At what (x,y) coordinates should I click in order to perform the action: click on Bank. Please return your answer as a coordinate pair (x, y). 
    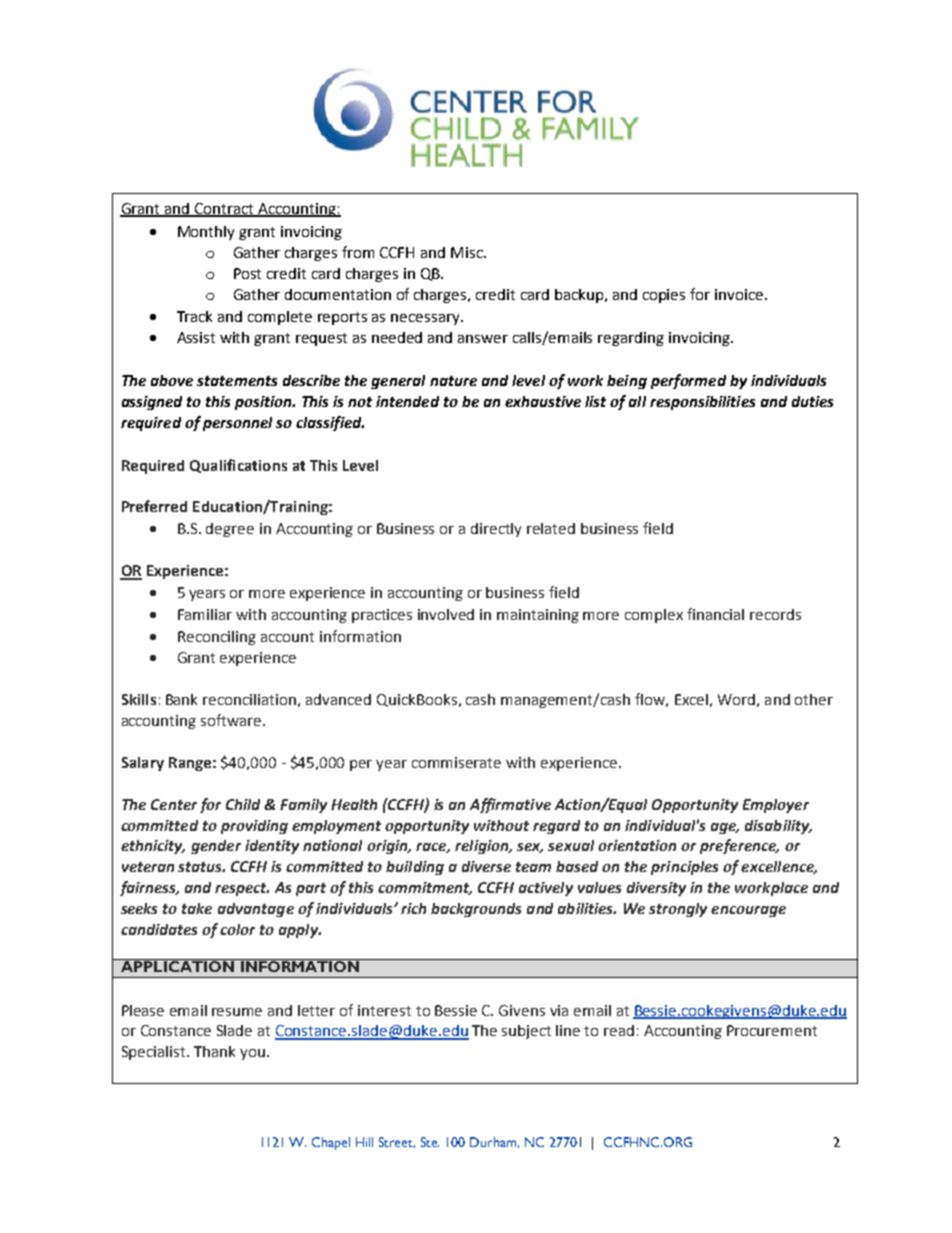
    Looking at the image, I should click on (181, 699).
